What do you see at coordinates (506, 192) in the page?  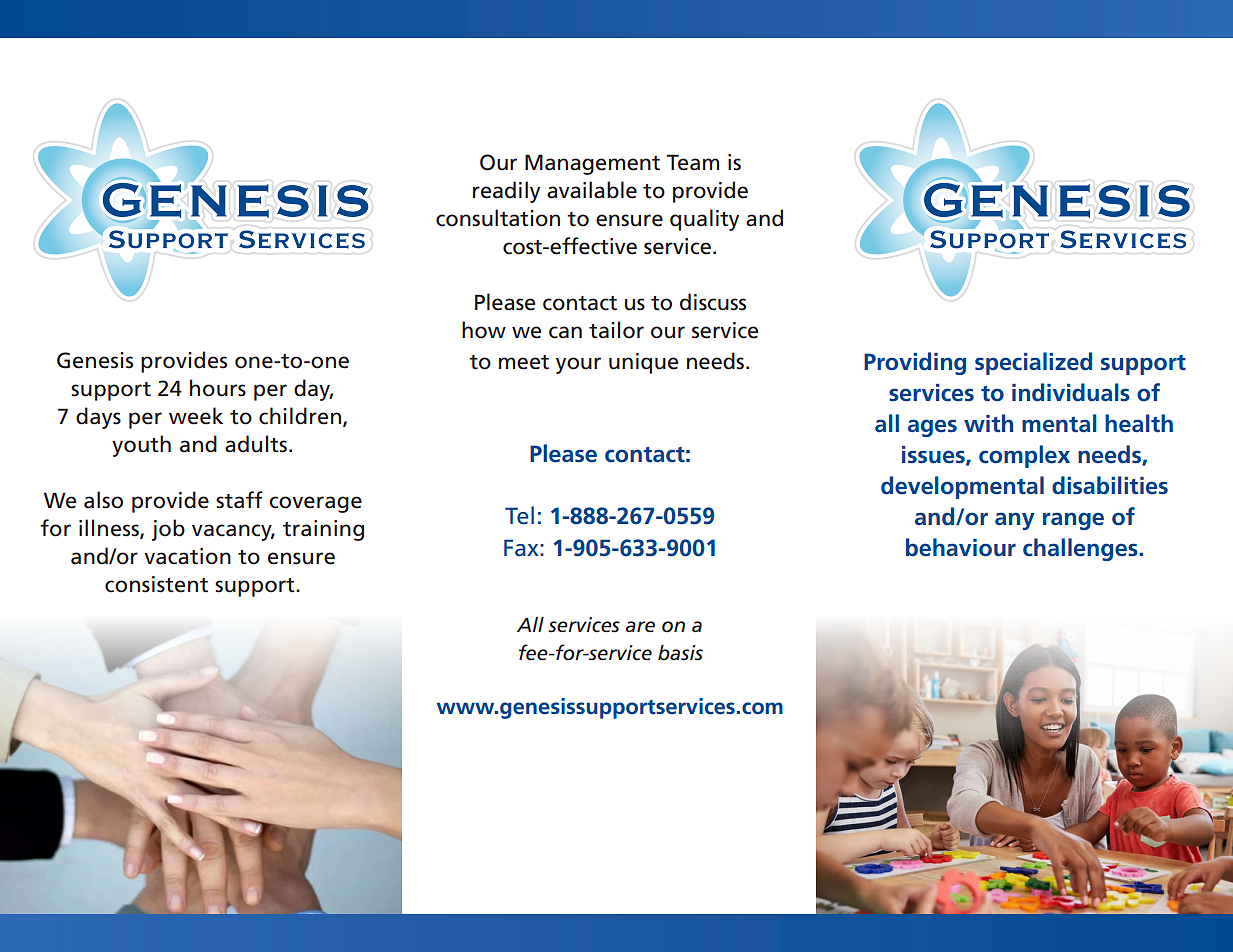 I see `readily` at bounding box center [506, 192].
